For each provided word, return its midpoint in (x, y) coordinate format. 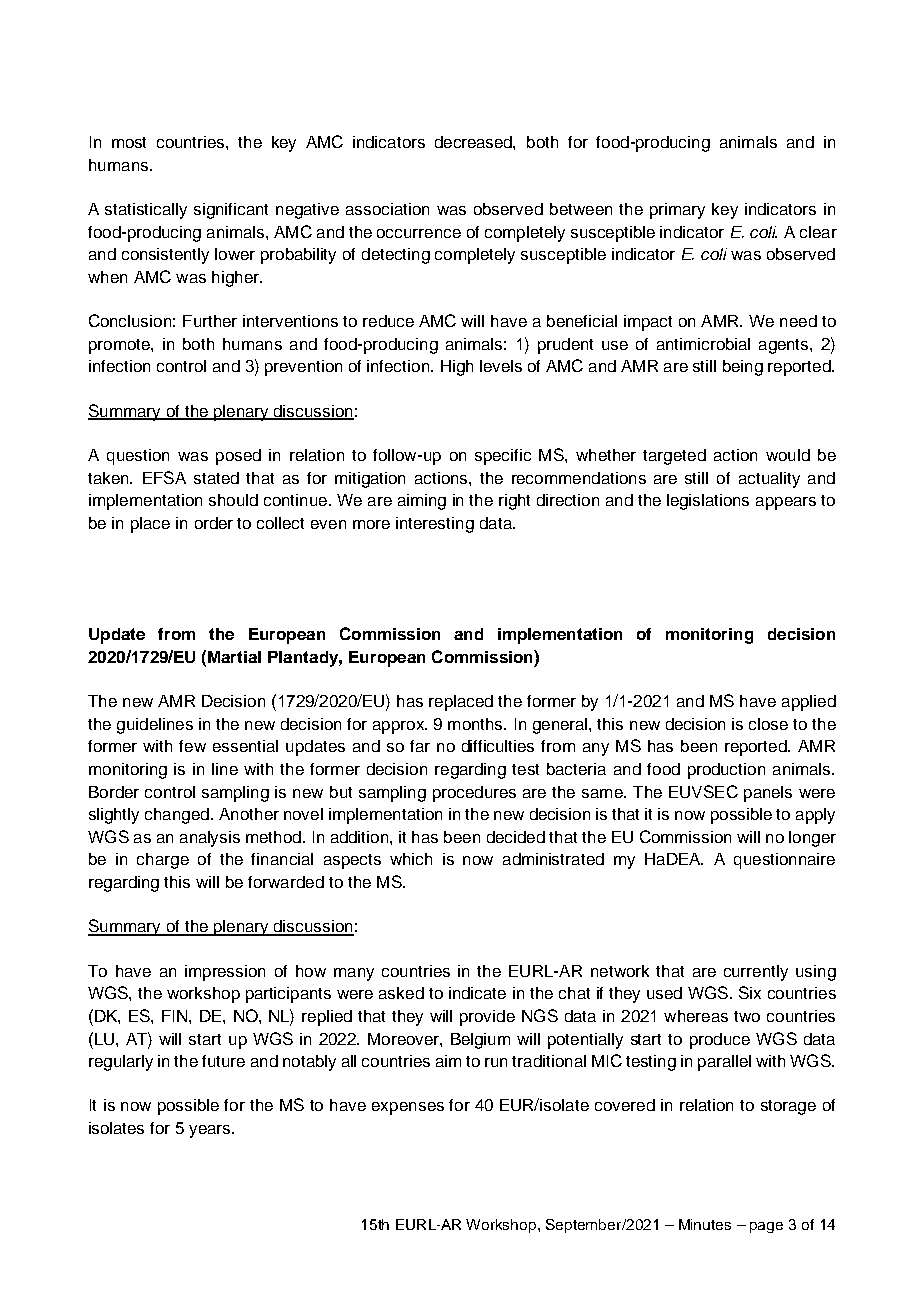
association (387, 209)
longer (812, 839)
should (233, 500)
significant (231, 211)
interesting (435, 525)
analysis (210, 839)
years (211, 1131)
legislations (708, 502)
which (411, 859)
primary (677, 211)
